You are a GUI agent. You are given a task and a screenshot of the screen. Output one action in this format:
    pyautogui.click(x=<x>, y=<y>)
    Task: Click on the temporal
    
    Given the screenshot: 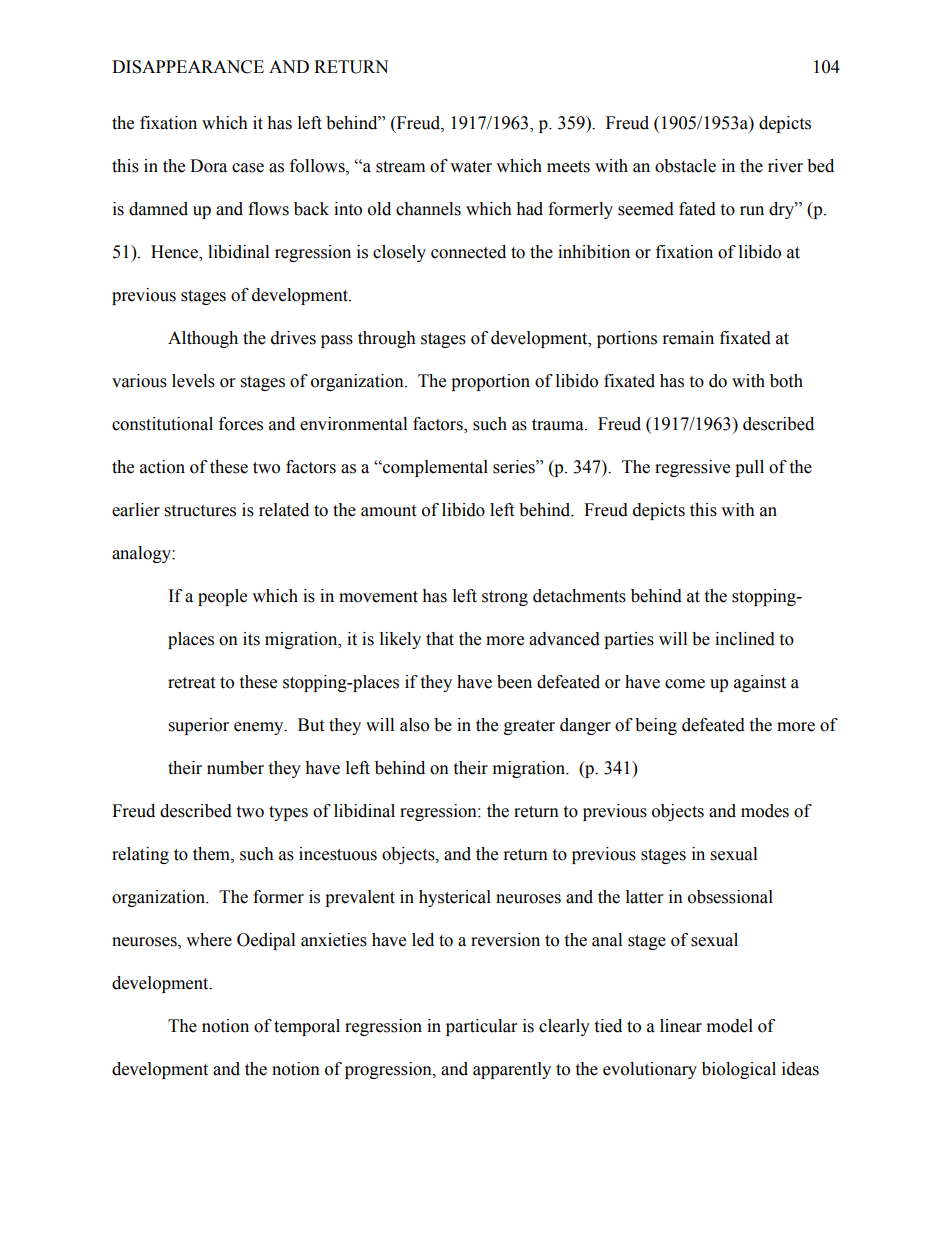 What is the action you would take?
    pyautogui.click(x=307, y=1027)
